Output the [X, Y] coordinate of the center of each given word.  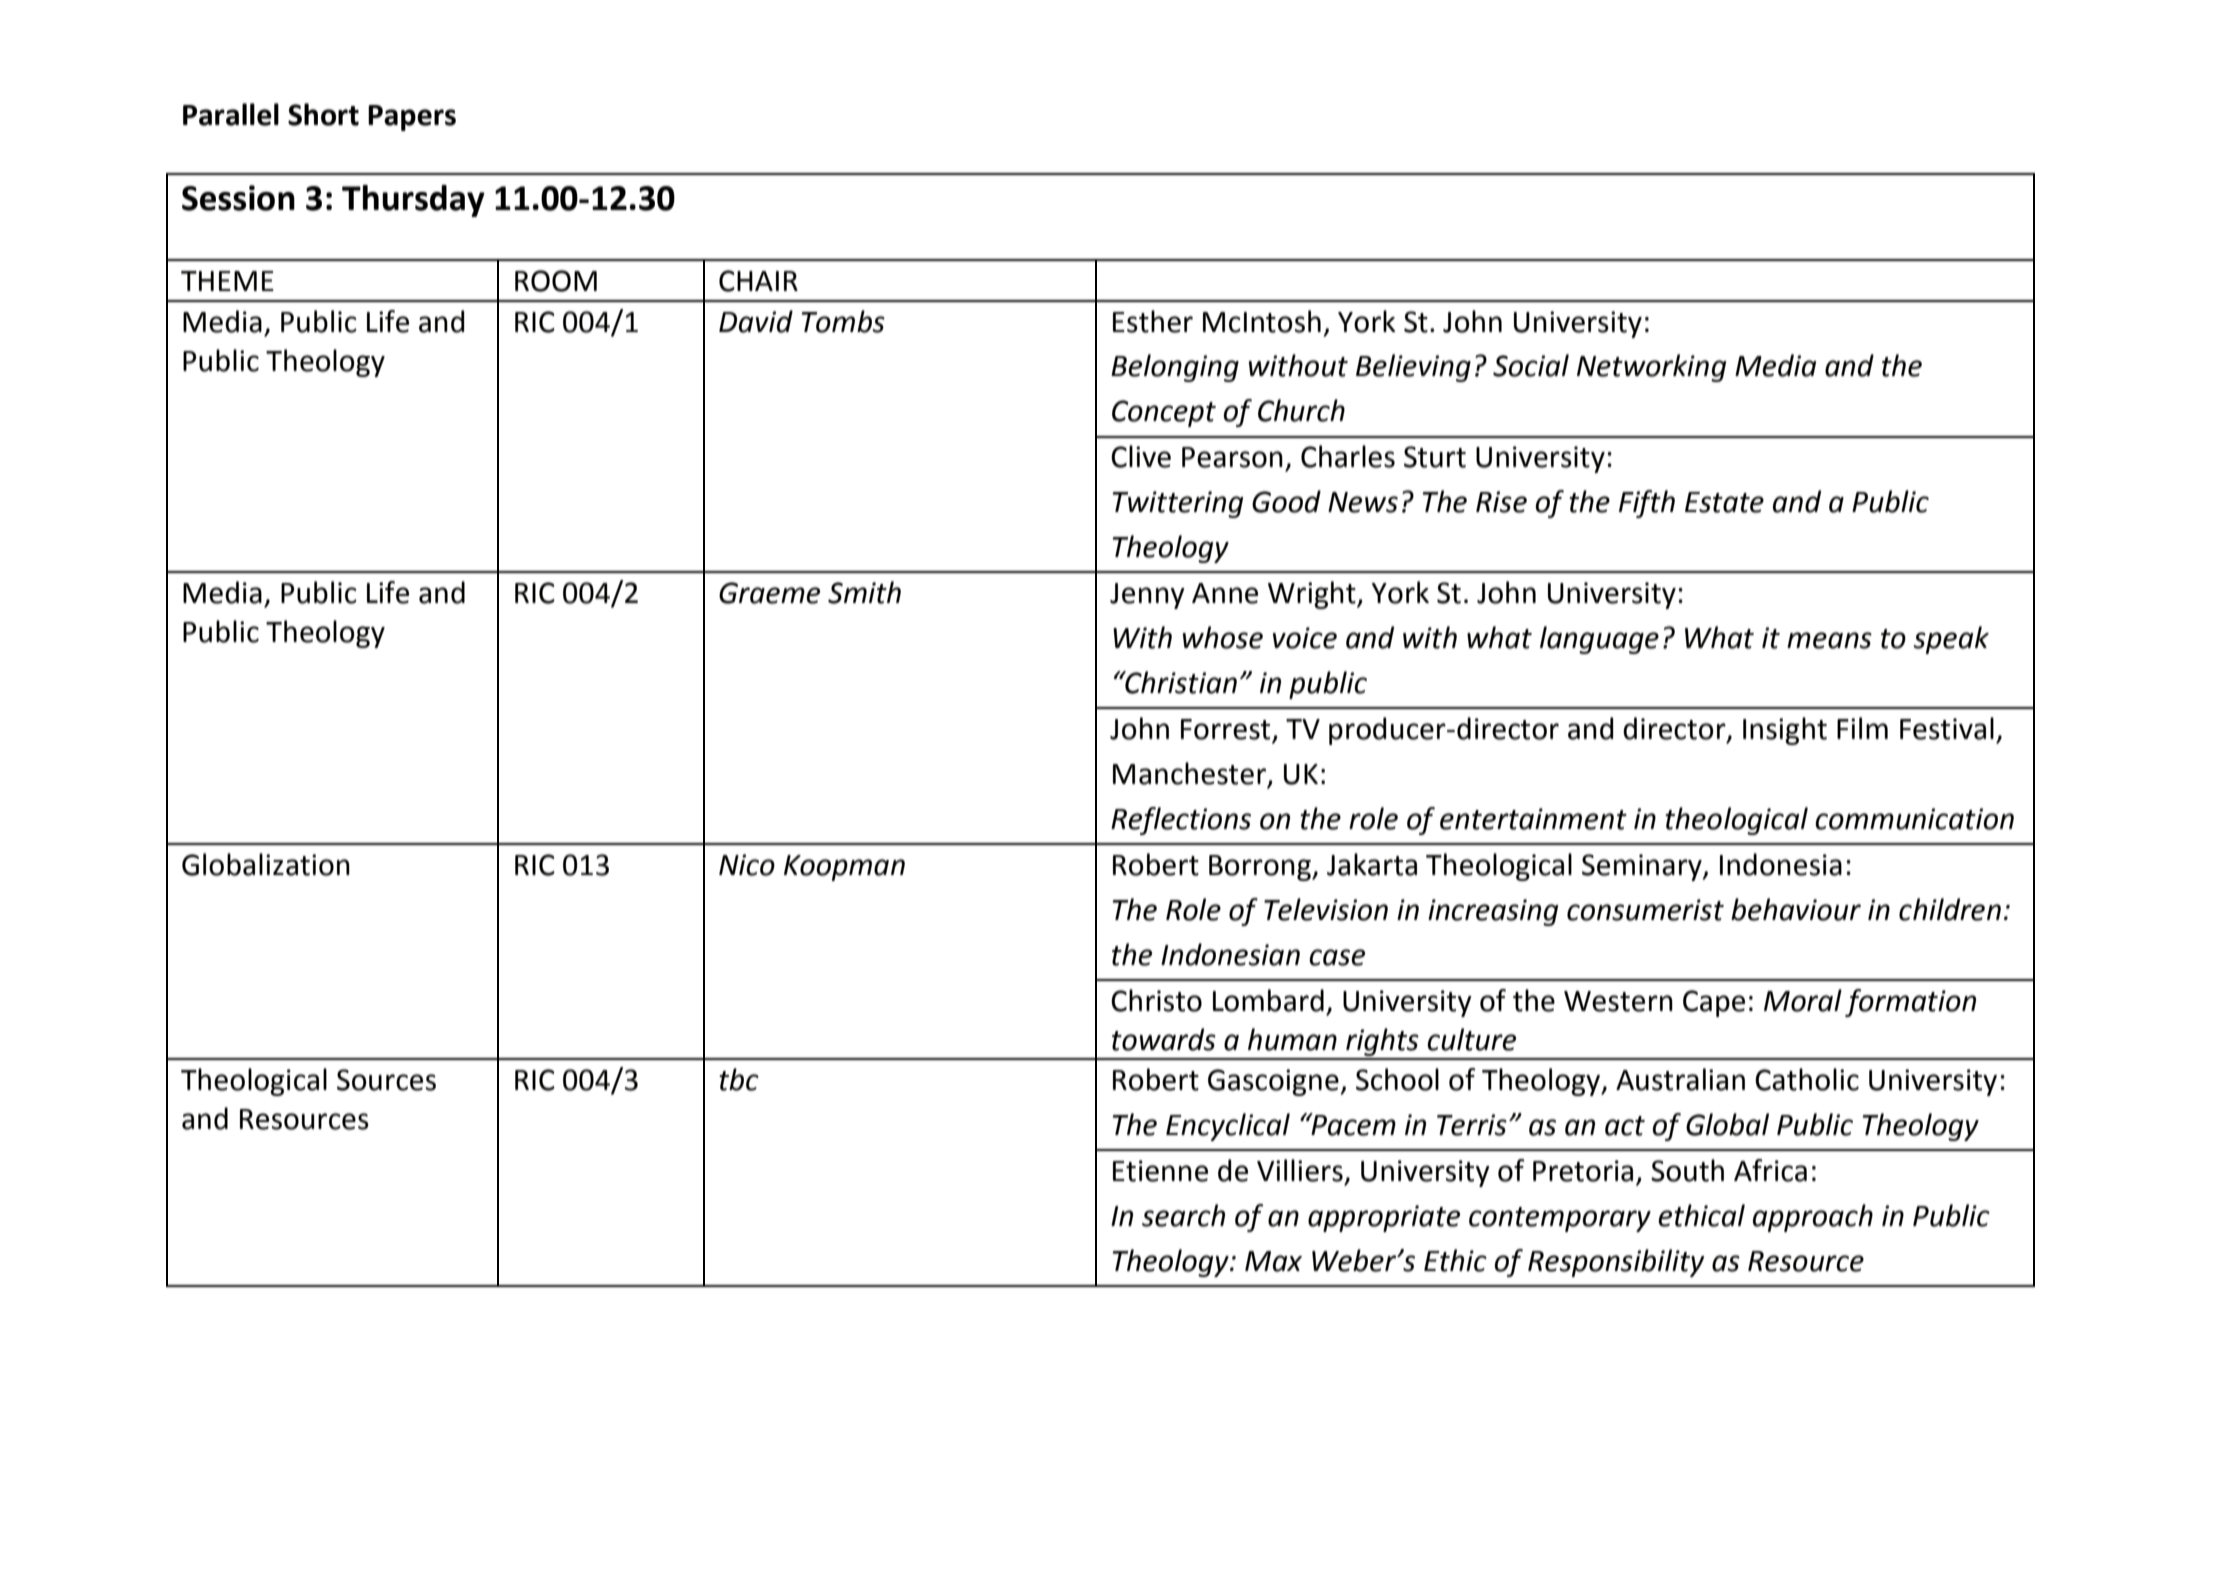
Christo [1156, 1000]
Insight [1785, 731]
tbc [739, 1079]
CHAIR [758, 281]
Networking [1651, 368]
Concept [1164, 413]
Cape [1714, 1003]
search [1183, 1215]
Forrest [1227, 730]
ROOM [556, 281]
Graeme [769, 593]
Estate [1724, 502]
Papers [412, 118]
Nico [747, 865]
